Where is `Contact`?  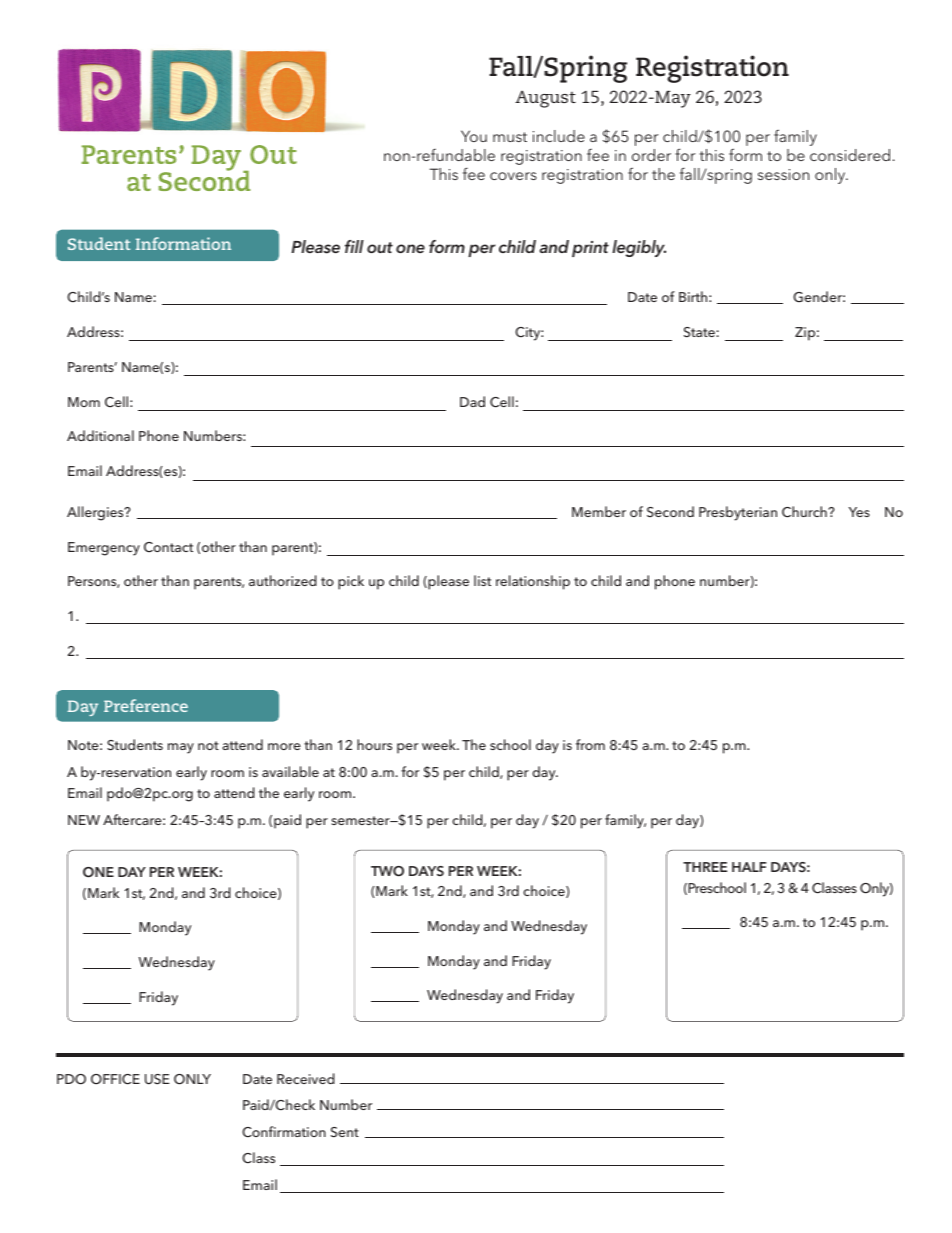 Contact is located at coordinates (168, 547).
